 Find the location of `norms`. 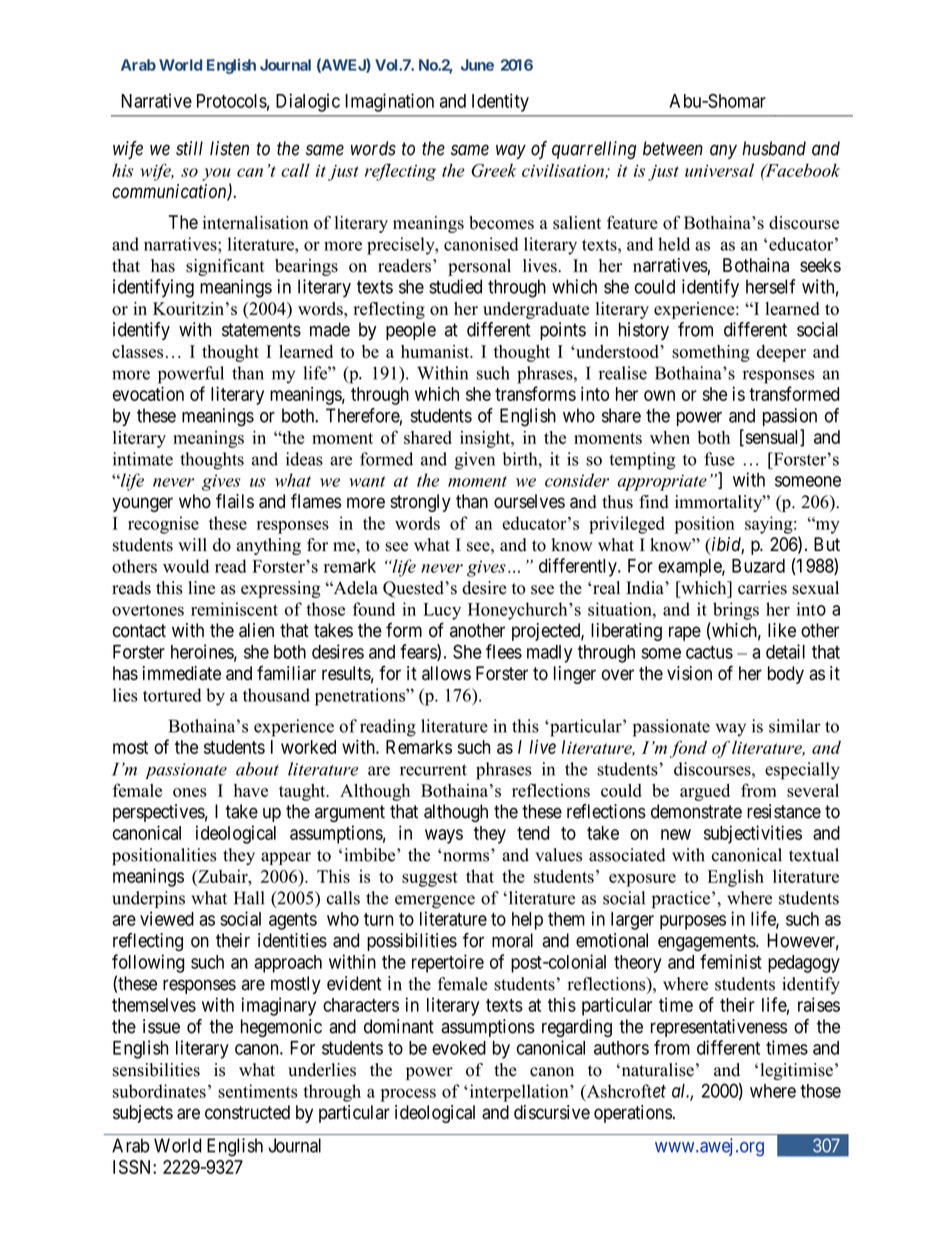

norms is located at coordinates (466, 857).
